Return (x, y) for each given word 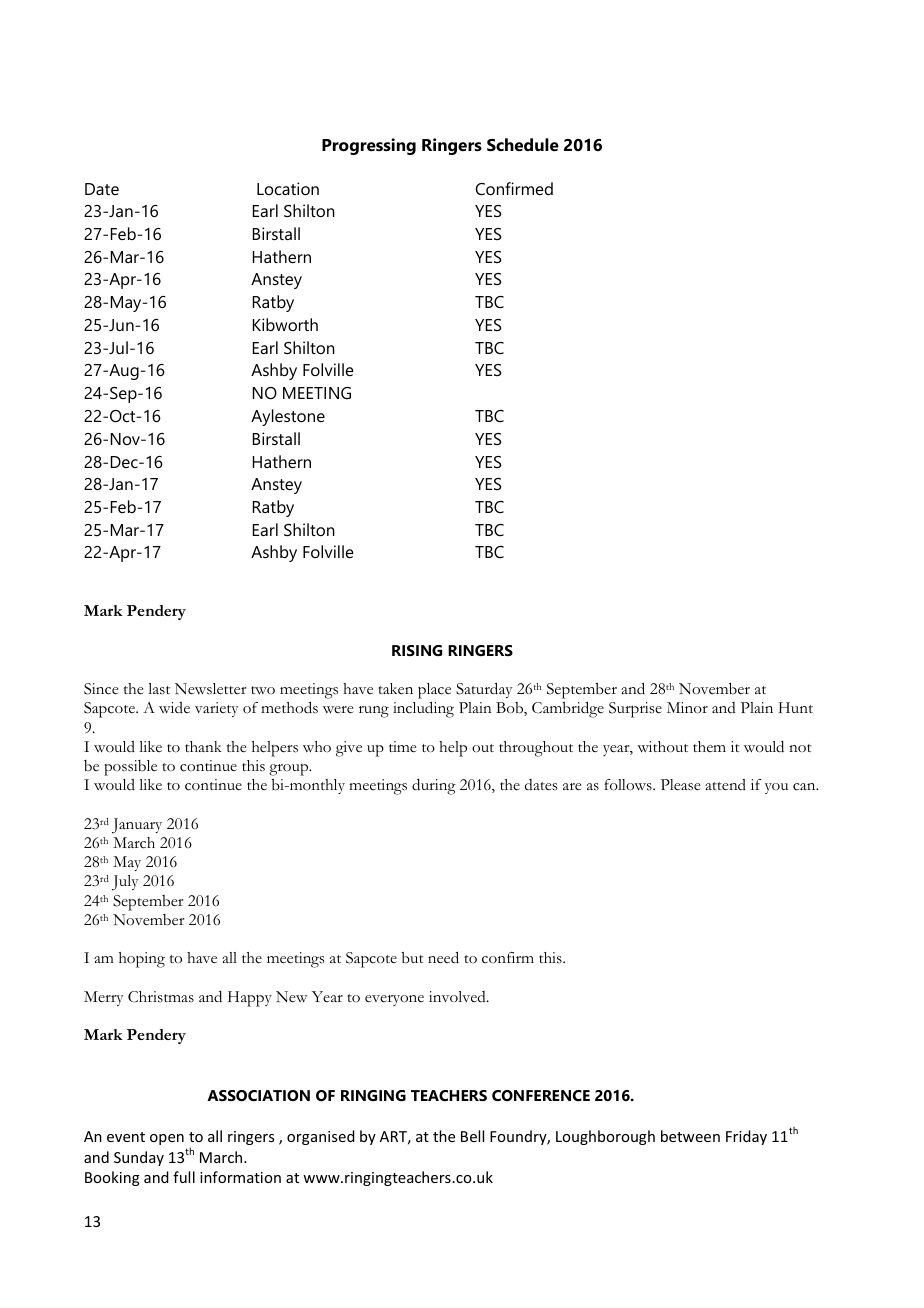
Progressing (369, 146)
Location (288, 188)
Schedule (523, 144)
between (690, 1136)
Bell (472, 1136)
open (167, 1139)
